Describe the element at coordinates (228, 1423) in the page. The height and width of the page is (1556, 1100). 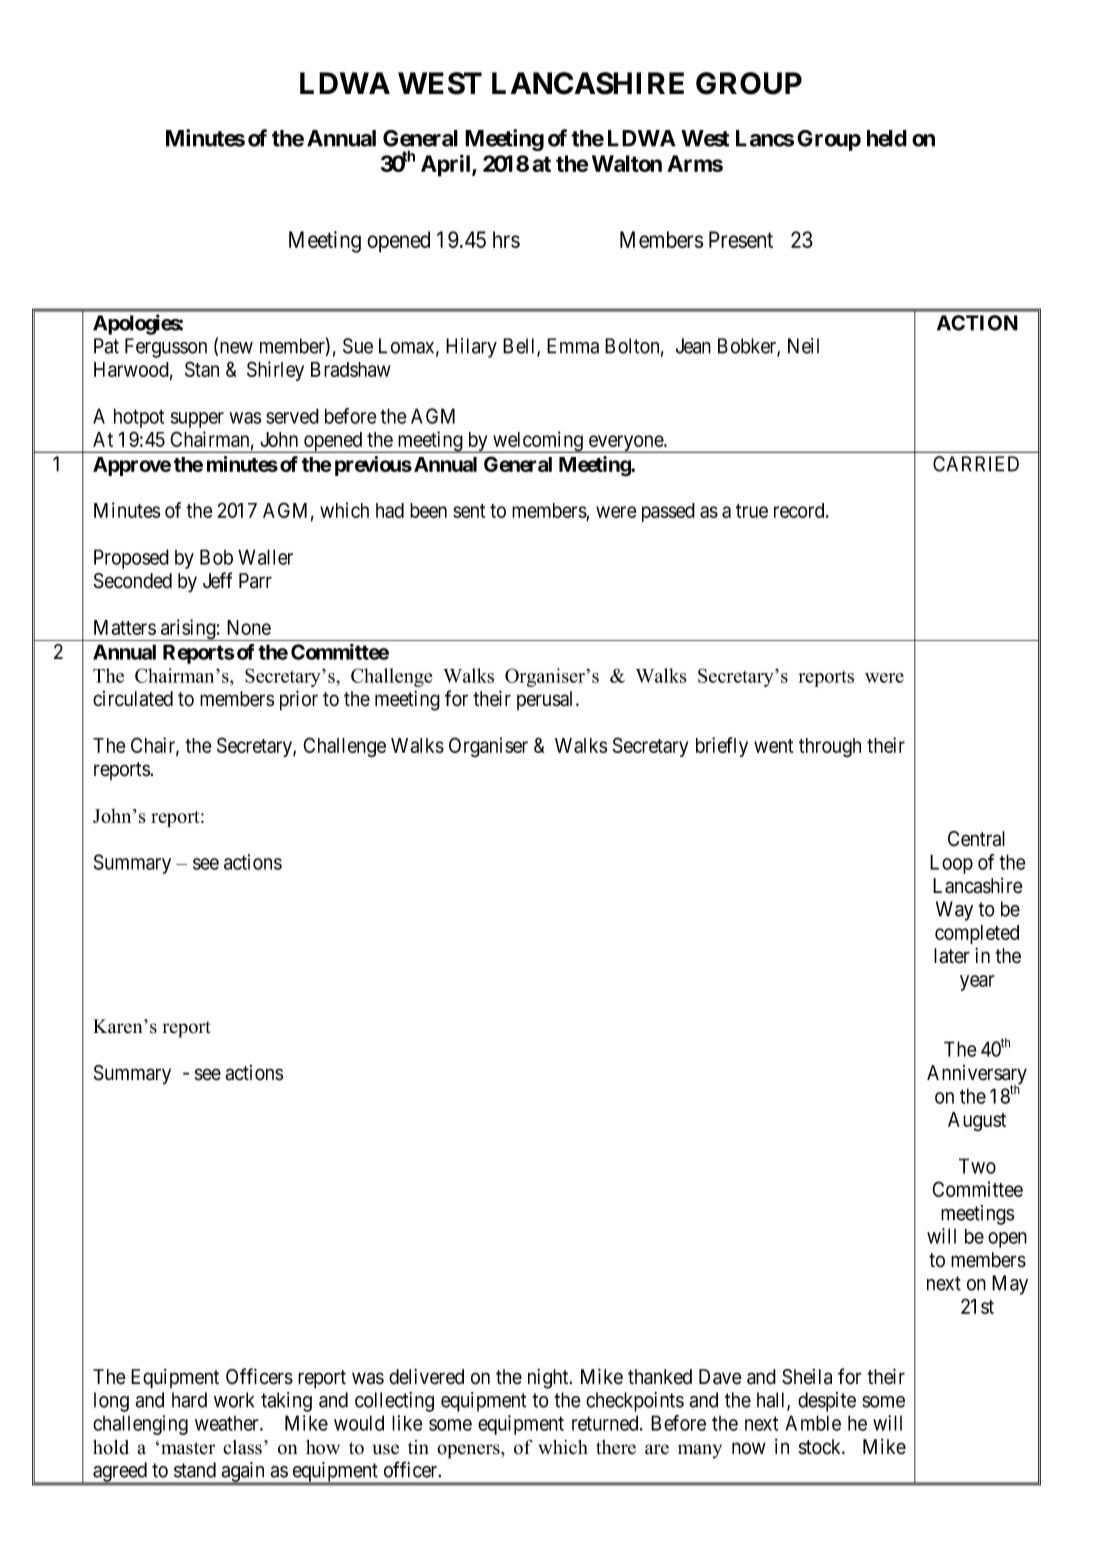
I see `weather` at that location.
